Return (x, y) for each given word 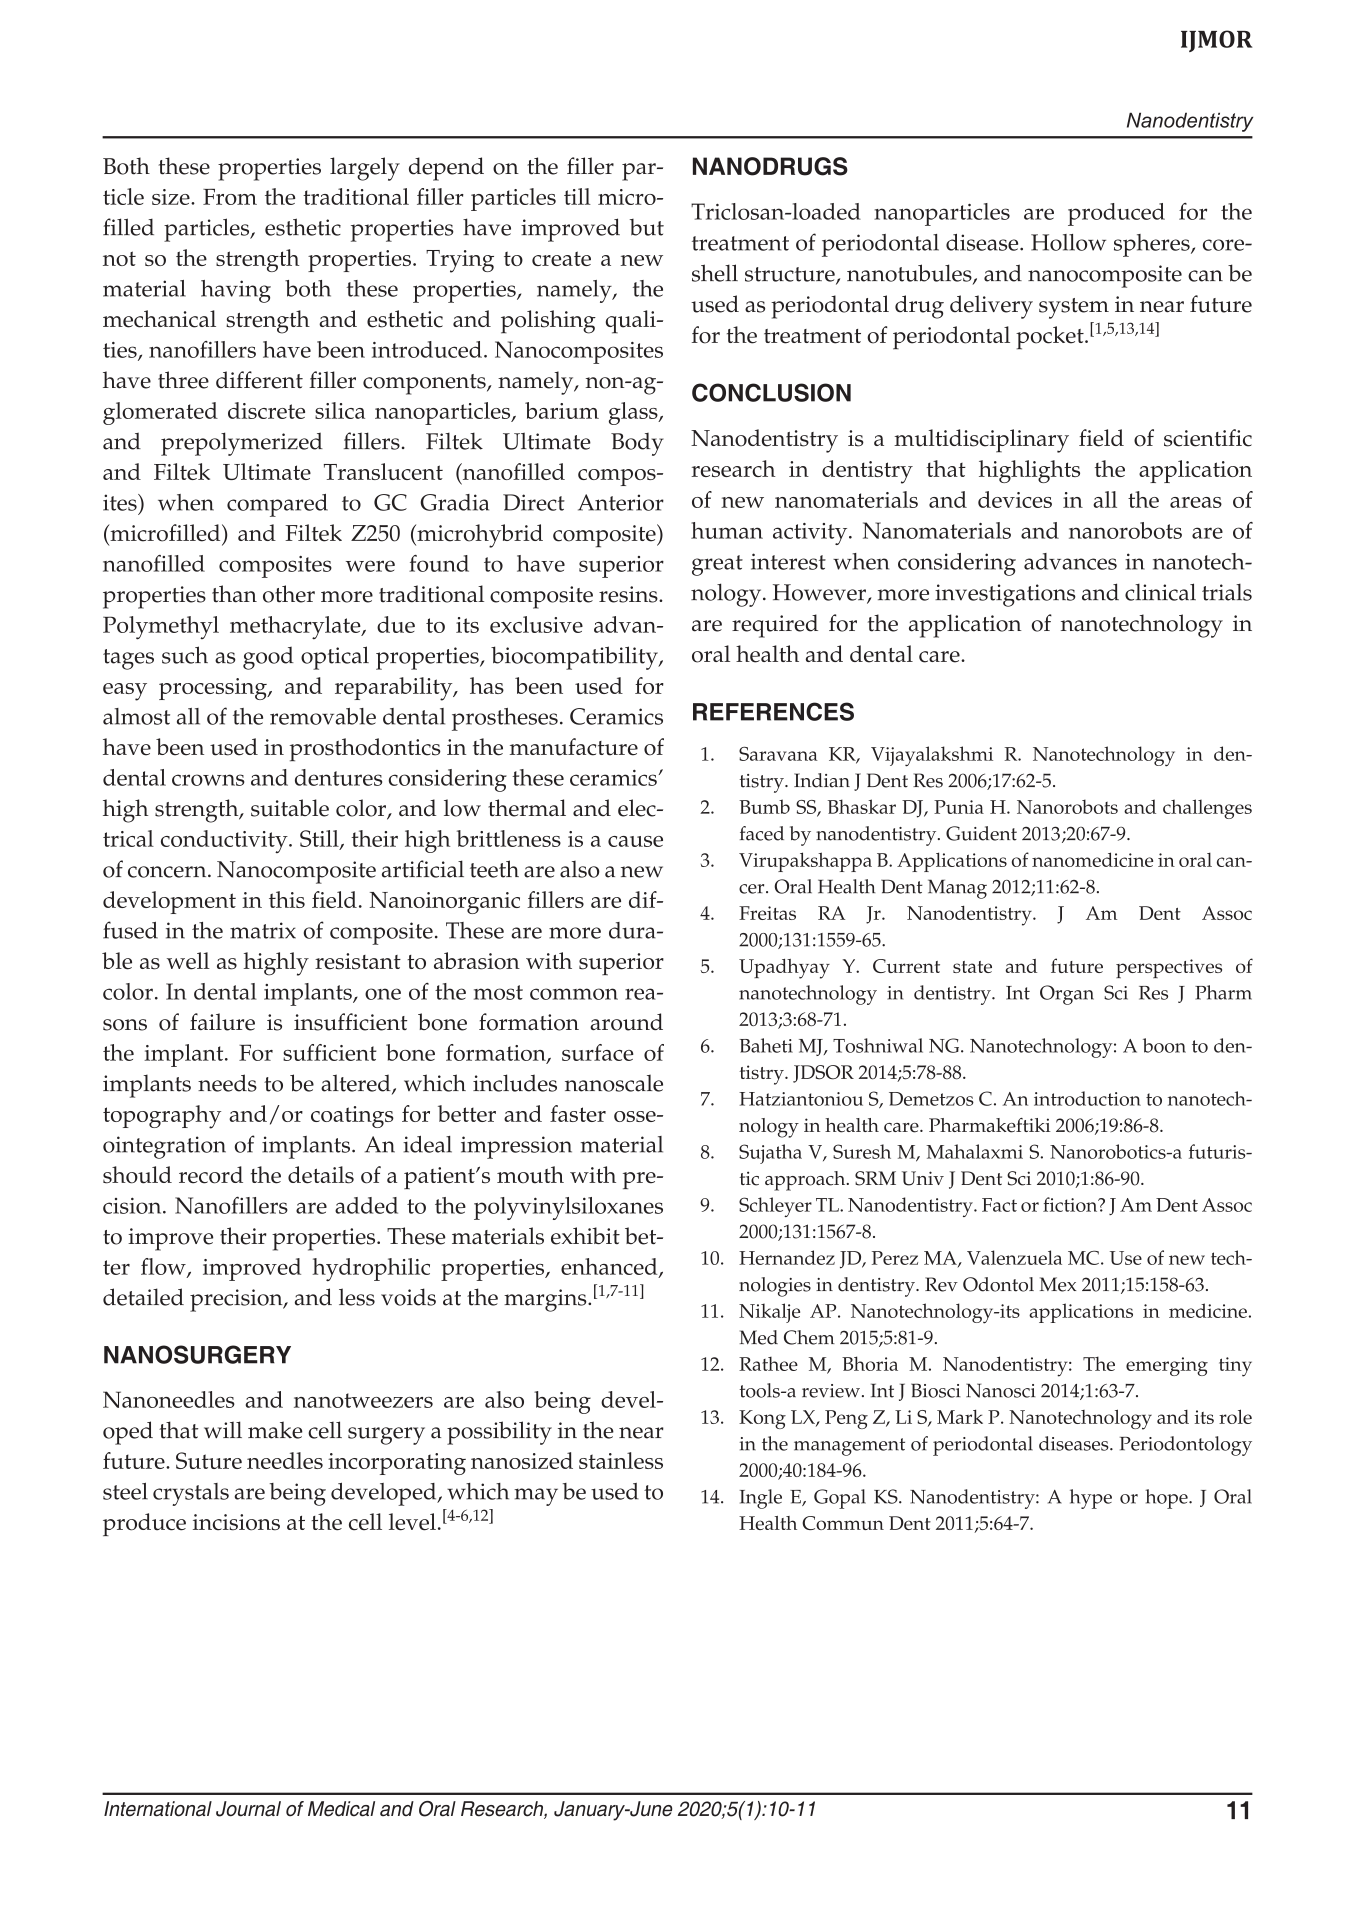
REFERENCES (773, 711)
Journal (248, 1809)
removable (323, 716)
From (230, 197)
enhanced (610, 1267)
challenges (1207, 809)
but (647, 227)
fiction (1071, 1204)
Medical (341, 1809)
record (211, 1175)
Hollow (1068, 242)
